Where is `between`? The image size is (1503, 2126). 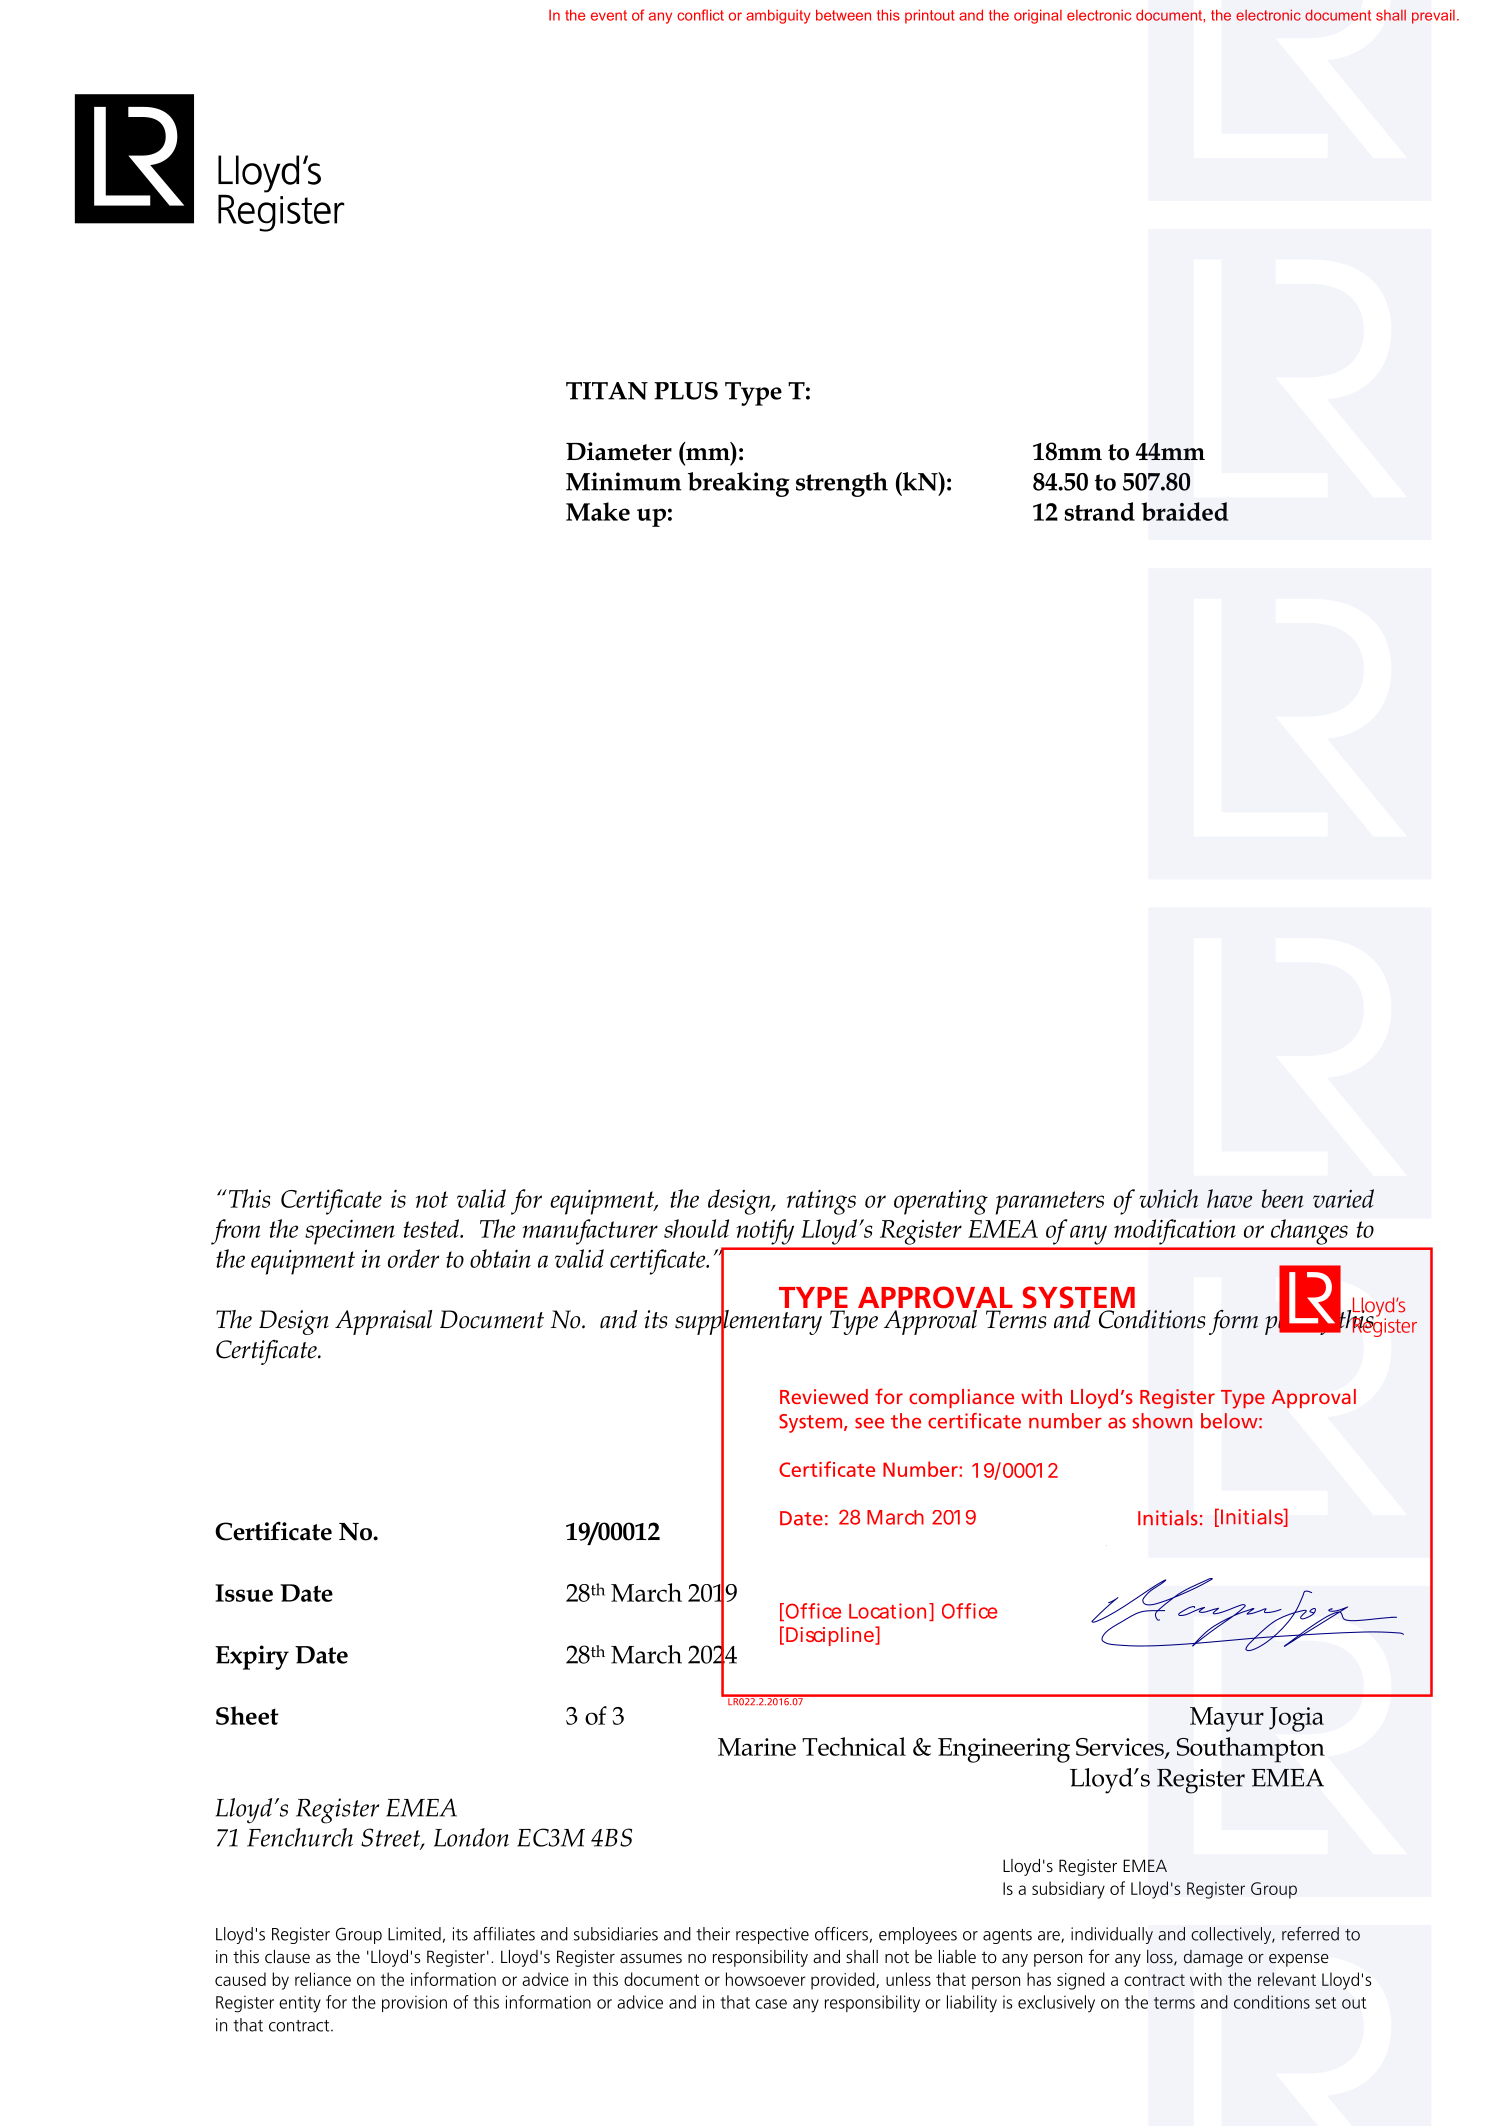 between is located at coordinates (843, 15).
